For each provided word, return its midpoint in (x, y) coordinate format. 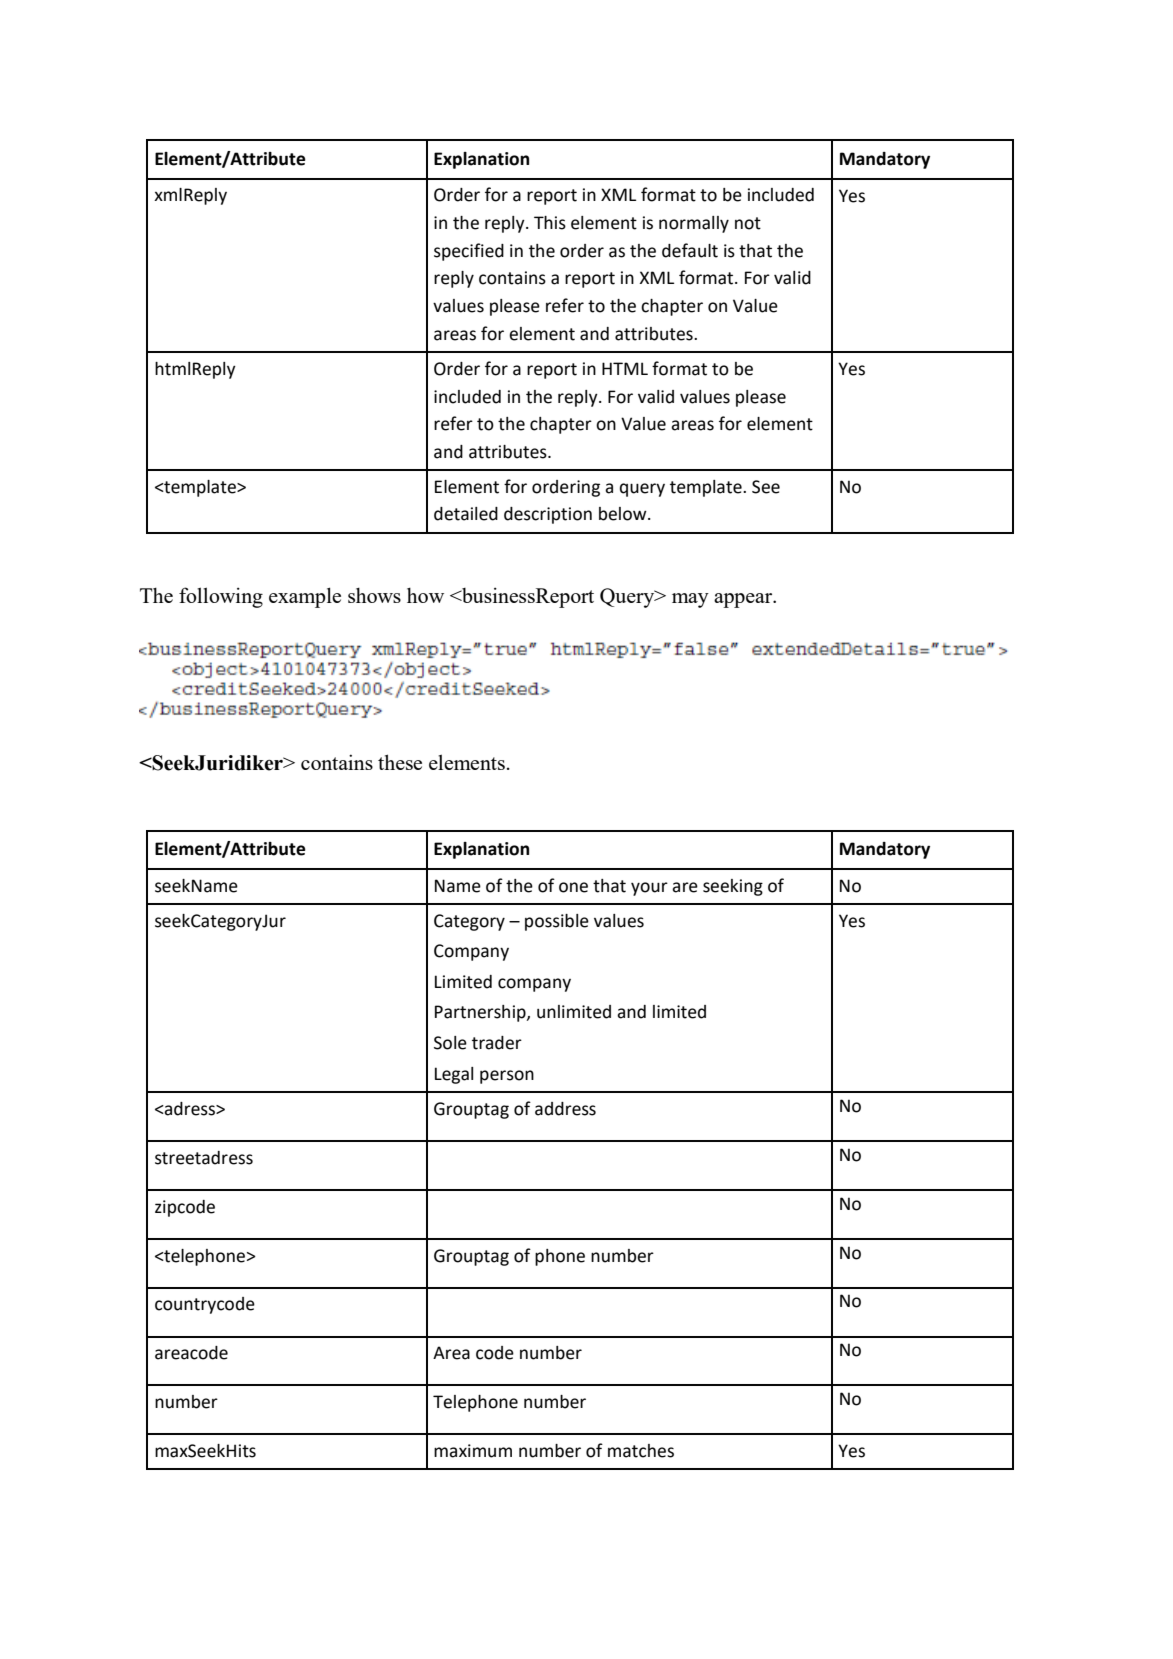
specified (469, 252)
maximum (473, 1451)
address (565, 1109)
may (690, 600)
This (550, 223)
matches (641, 1451)
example (305, 597)
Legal (454, 1075)
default (690, 250)
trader (497, 1043)
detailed (466, 514)
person (507, 1077)
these (400, 762)
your (649, 889)
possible (557, 922)
